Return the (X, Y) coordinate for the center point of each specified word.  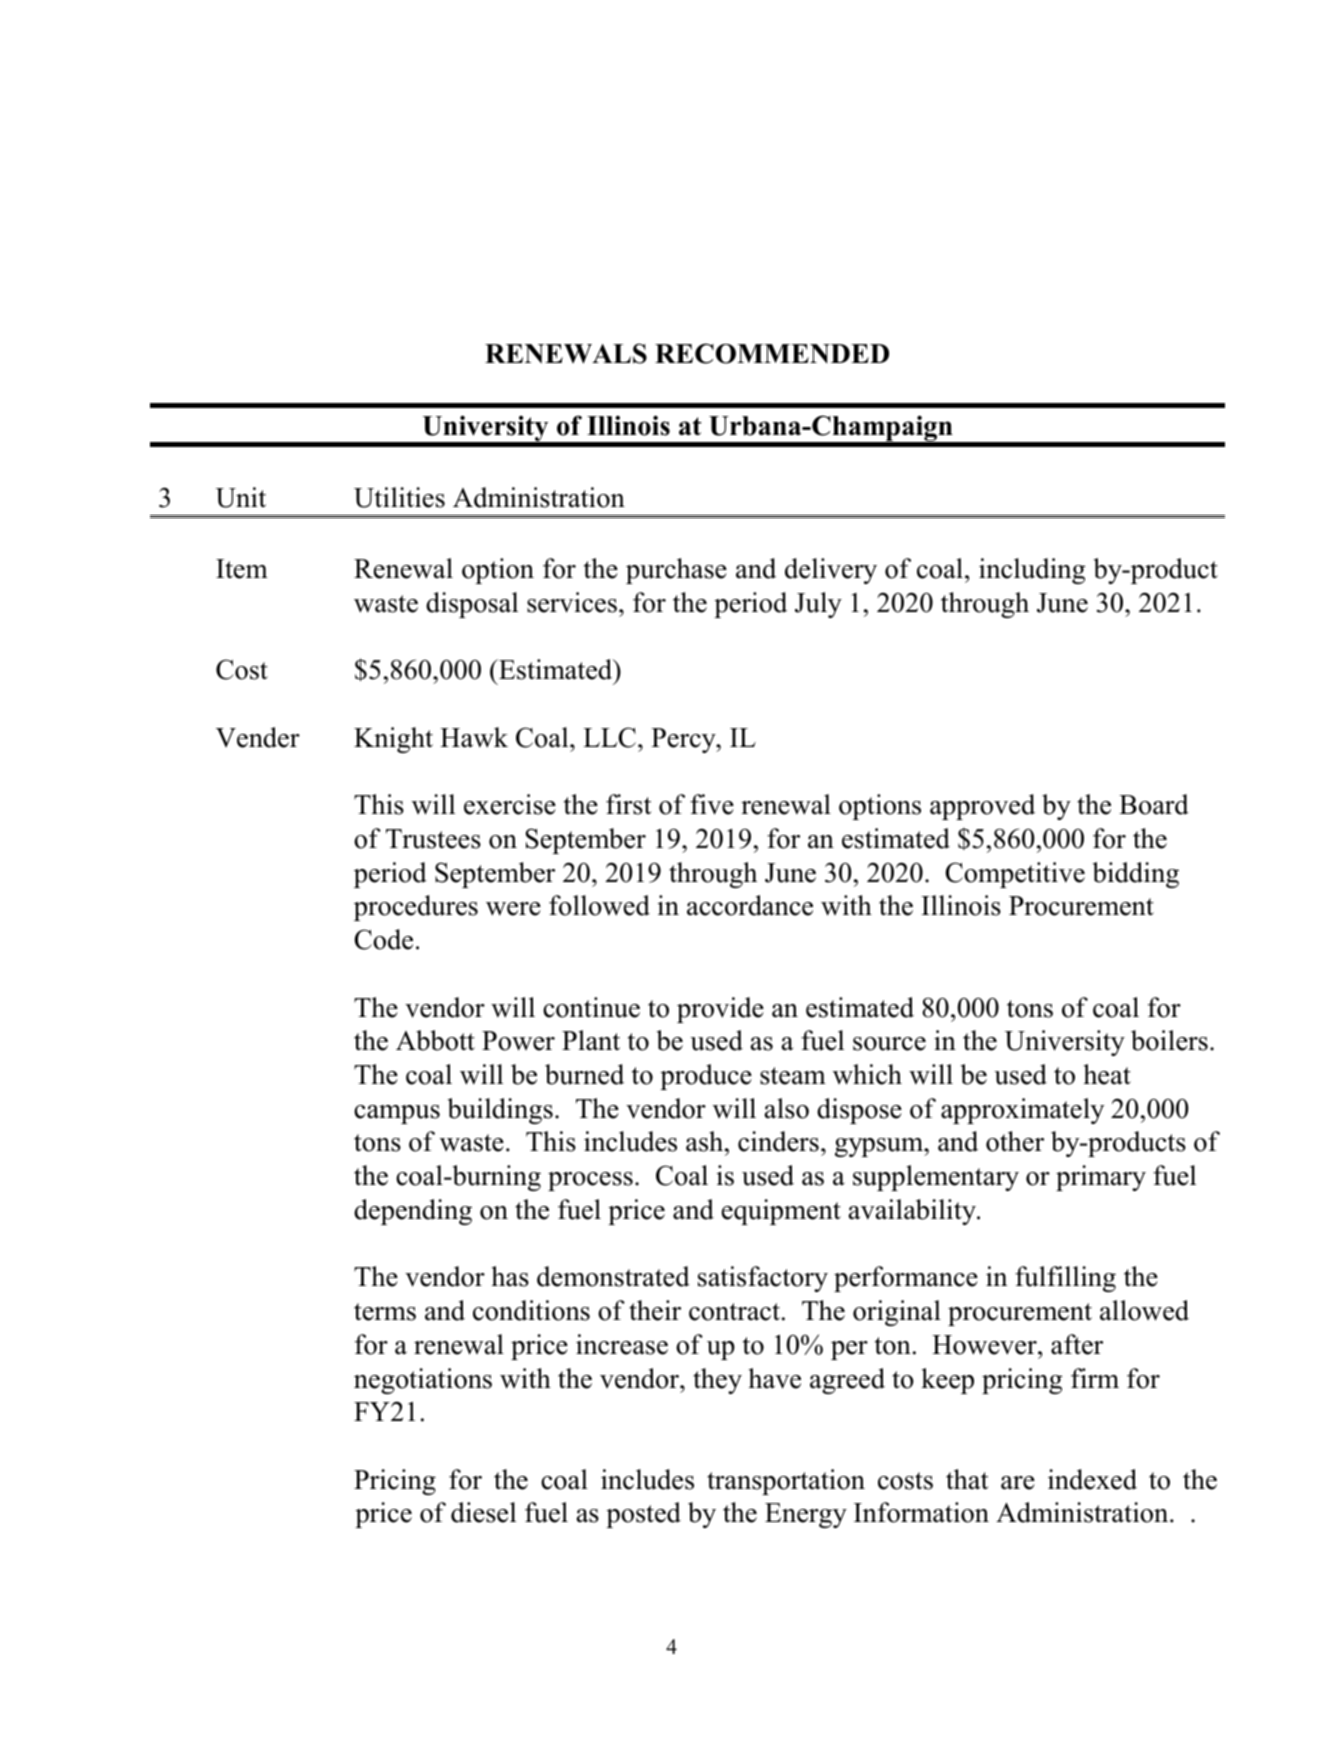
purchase (676, 571)
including (1032, 571)
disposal (472, 605)
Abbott (435, 1040)
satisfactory (763, 1279)
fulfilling (1065, 1279)
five (712, 804)
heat (1107, 1074)
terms (385, 1312)
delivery (831, 571)
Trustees (433, 839)
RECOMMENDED (772, 353)
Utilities (399, 497)
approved (982, 807)
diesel (483, 1512)
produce (706, 1077)
